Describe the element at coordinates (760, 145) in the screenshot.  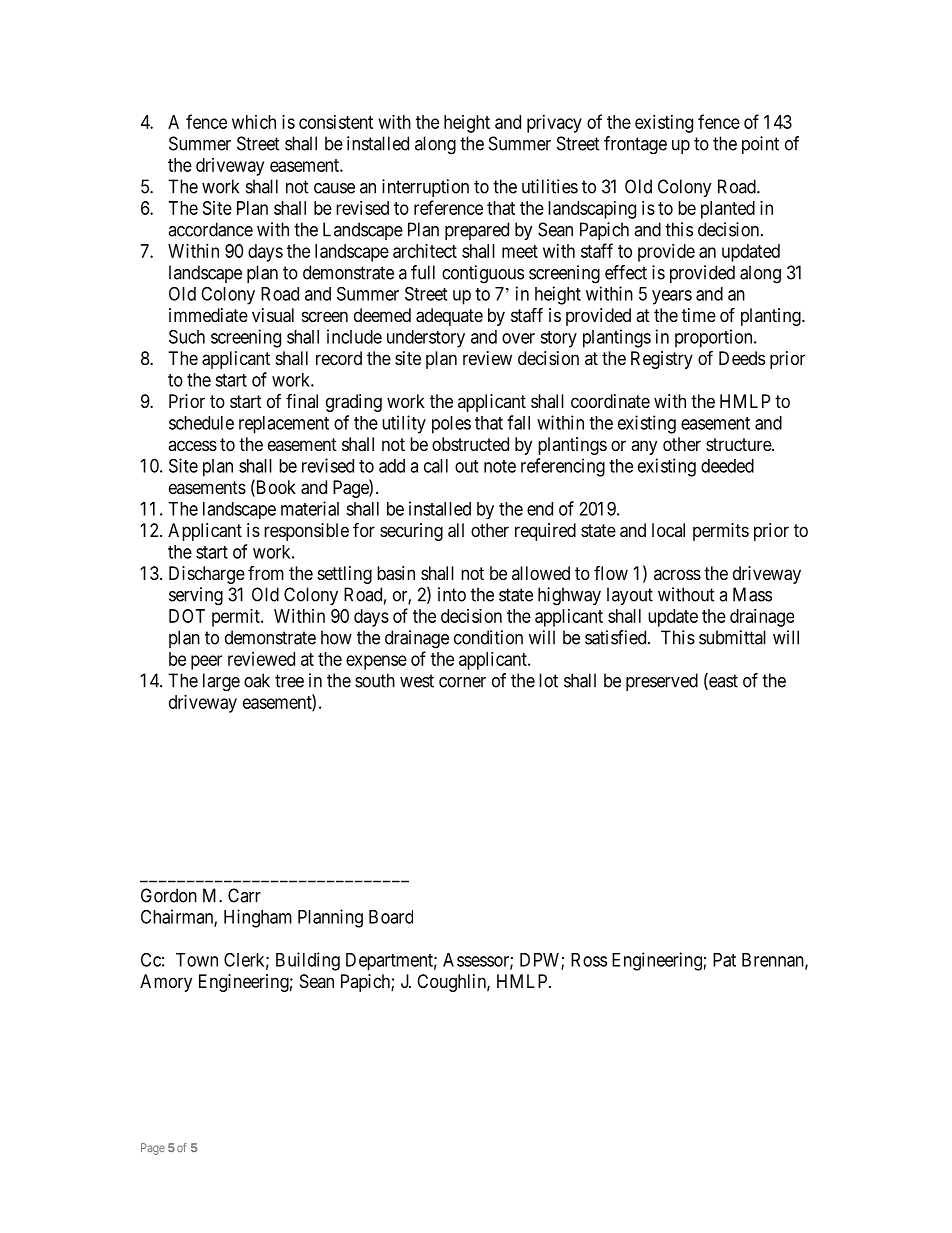
I see `point` at that location.
